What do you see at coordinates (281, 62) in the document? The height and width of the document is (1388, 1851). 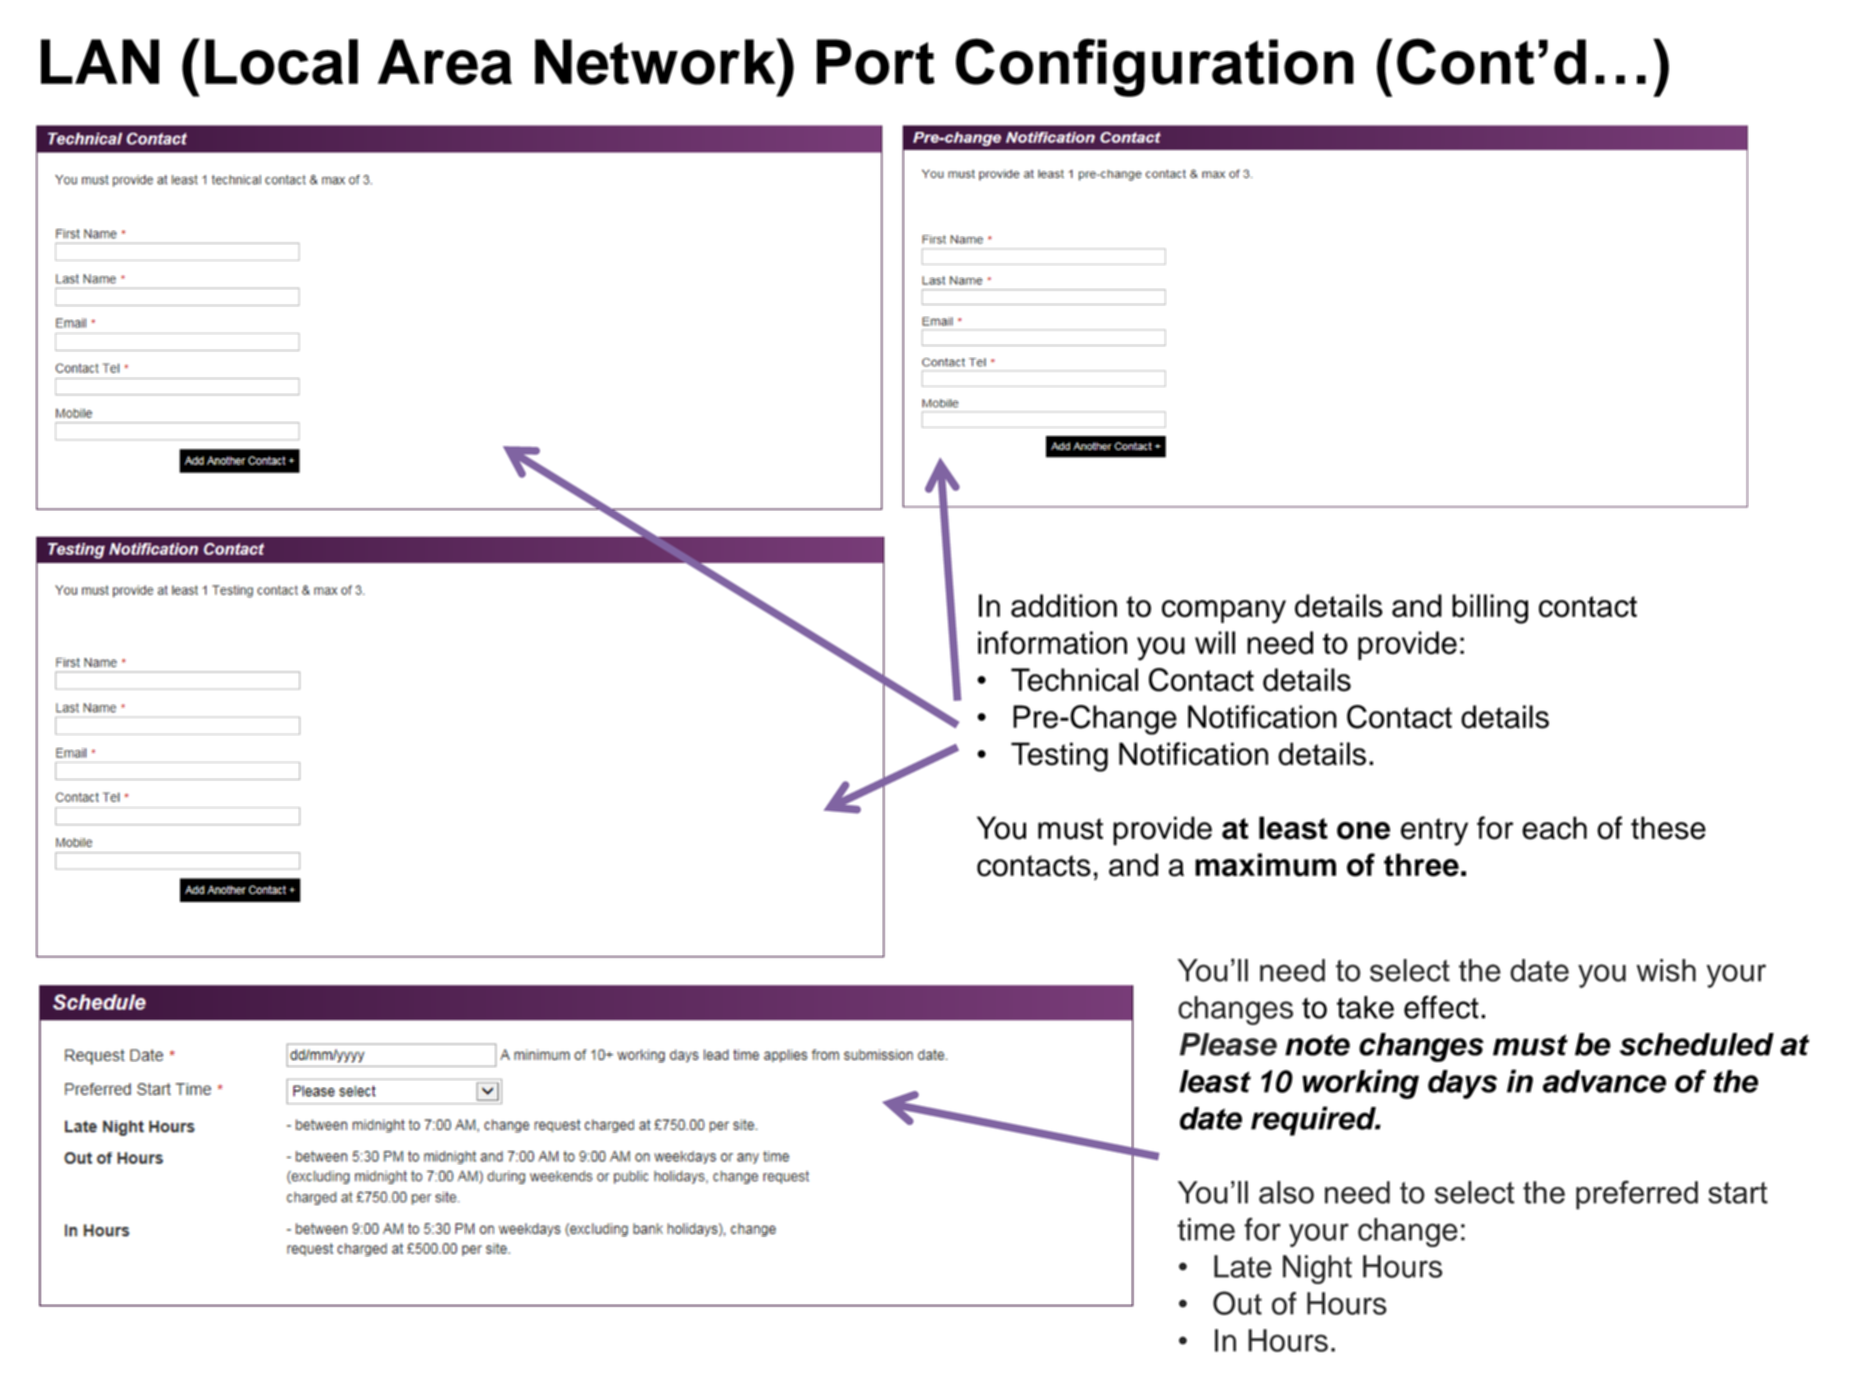 I see `Local` at bounding box center [281, 62].
